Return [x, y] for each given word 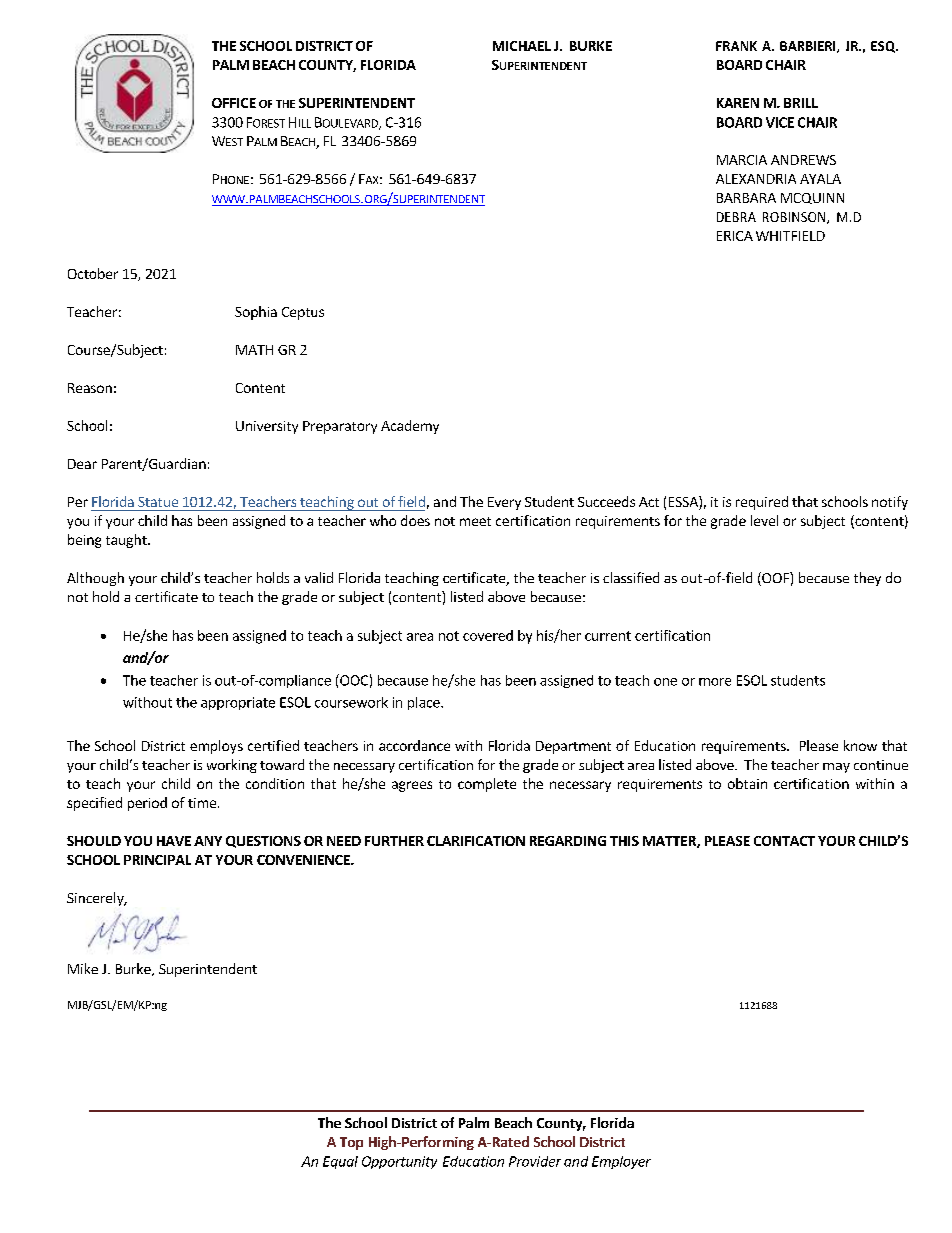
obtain [747, 783]
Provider [535, 1161]
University [267, 427]
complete [487, 785]
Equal [340, 1162]
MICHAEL [522, 46]
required [762, 503]
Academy [410, 427]
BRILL [801, 103]
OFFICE [234, 103]
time [202, 803]
